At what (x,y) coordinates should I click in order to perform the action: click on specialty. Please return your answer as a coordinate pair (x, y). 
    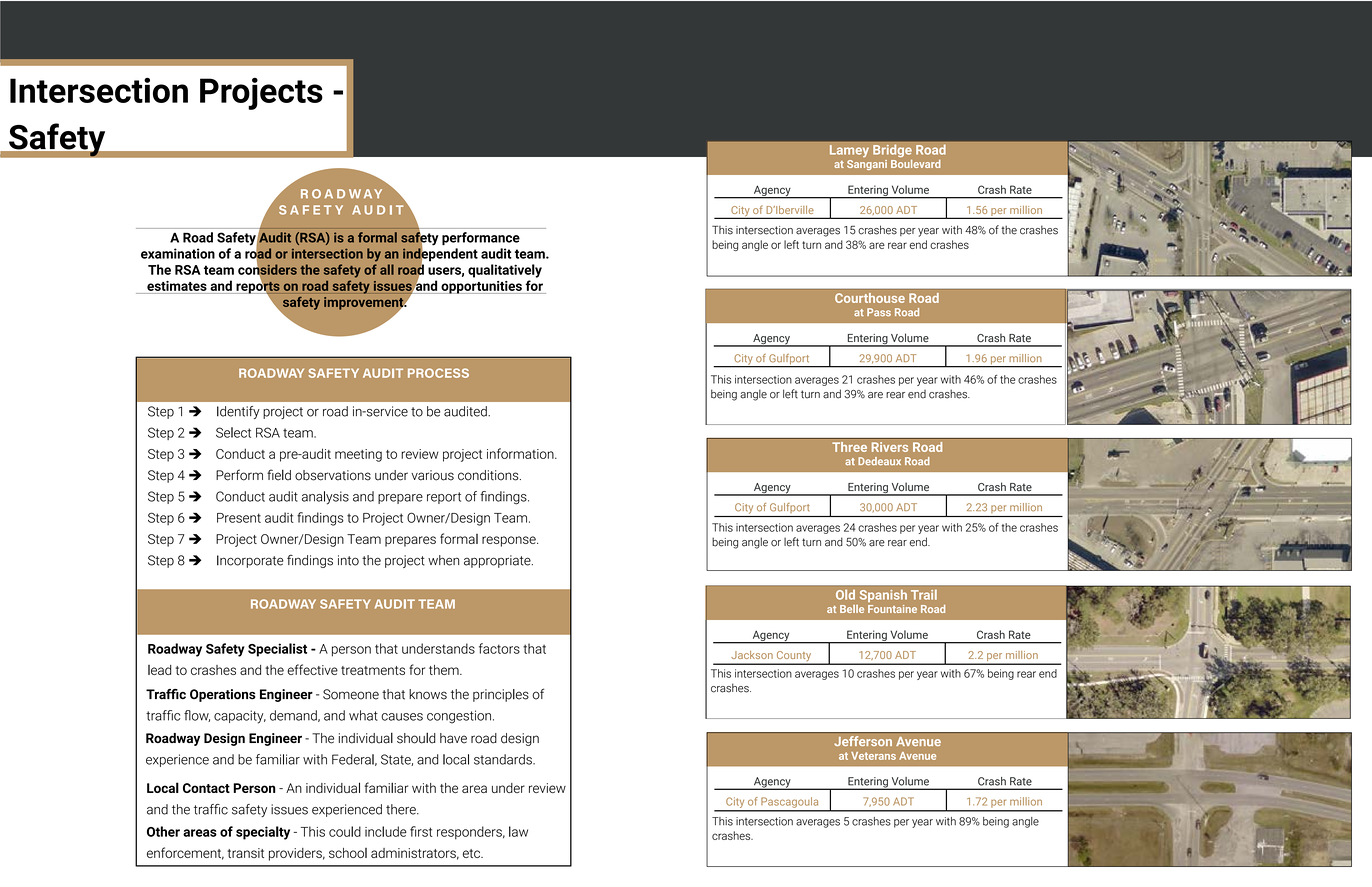
    Looking at the image, I should click on (263, 833).
